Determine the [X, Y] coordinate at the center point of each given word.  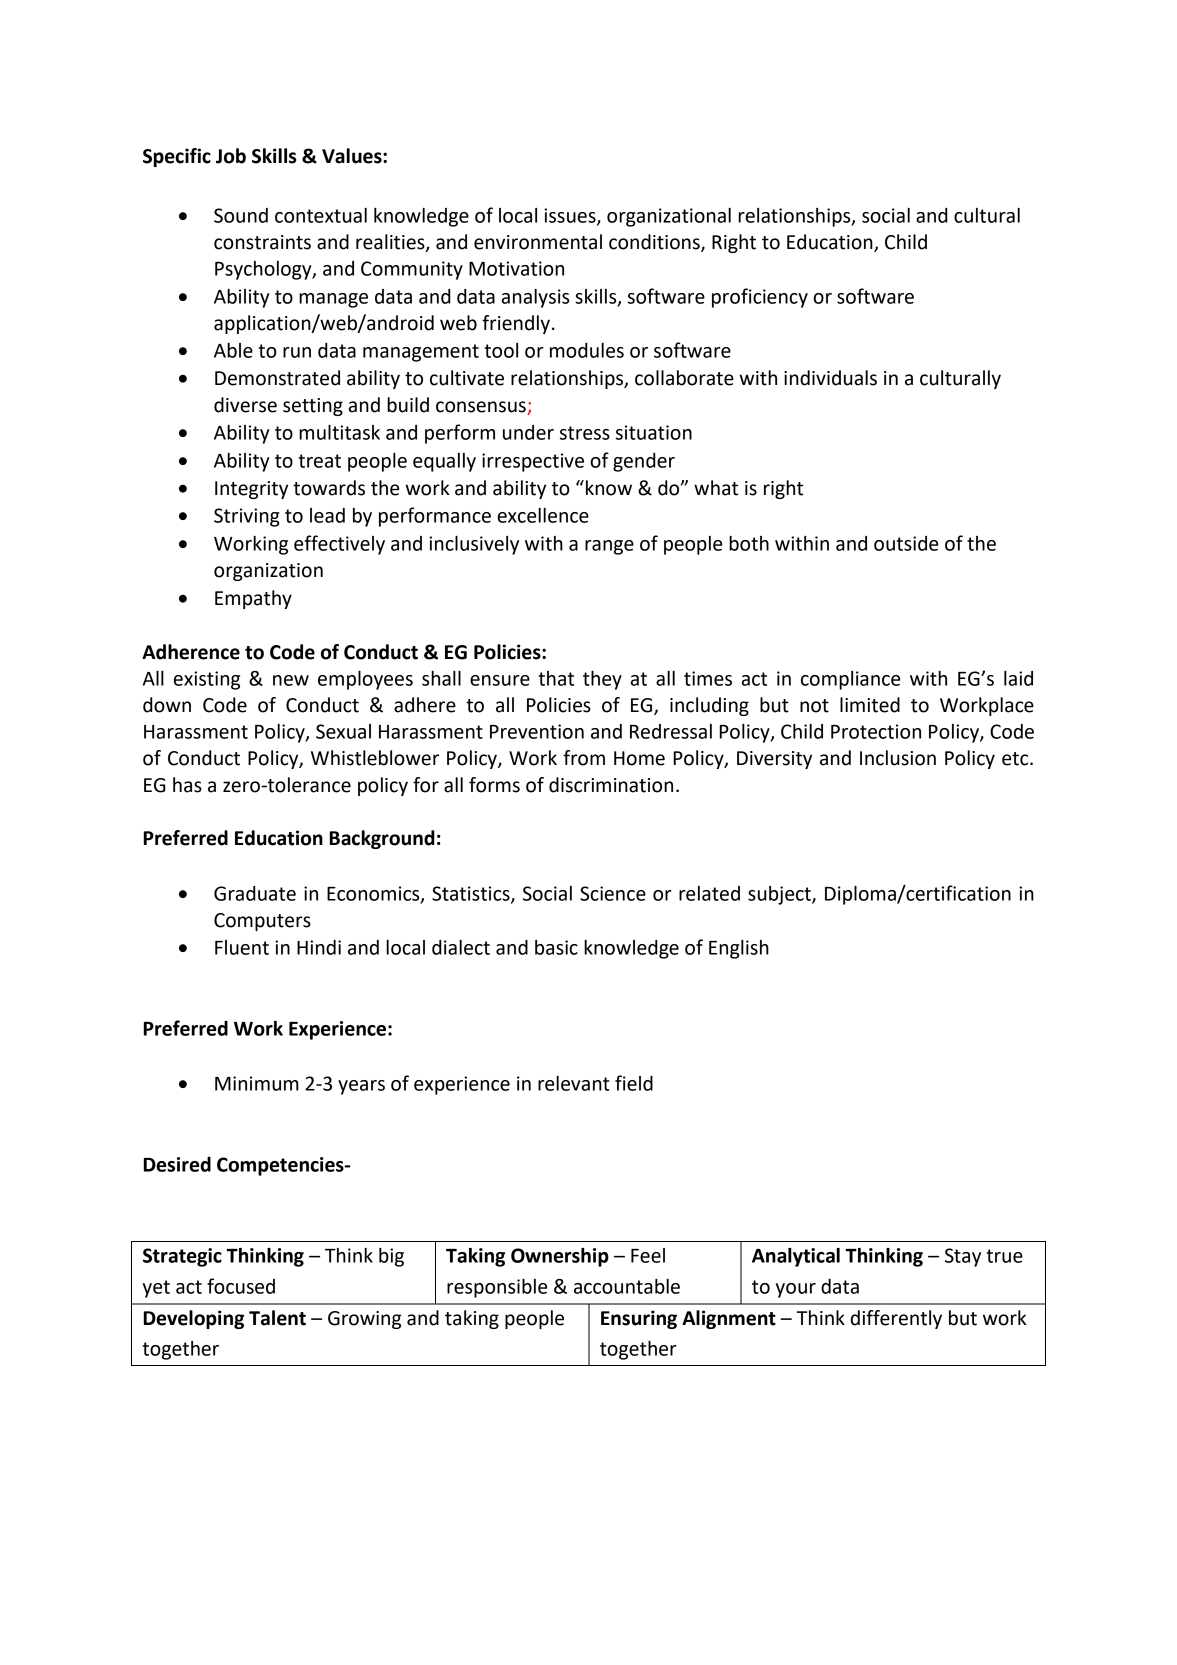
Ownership [560, 1257]
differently [896, 1319]
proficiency [760, 298]
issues [571, 216]
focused [241, 1286]
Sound [241, 215]
